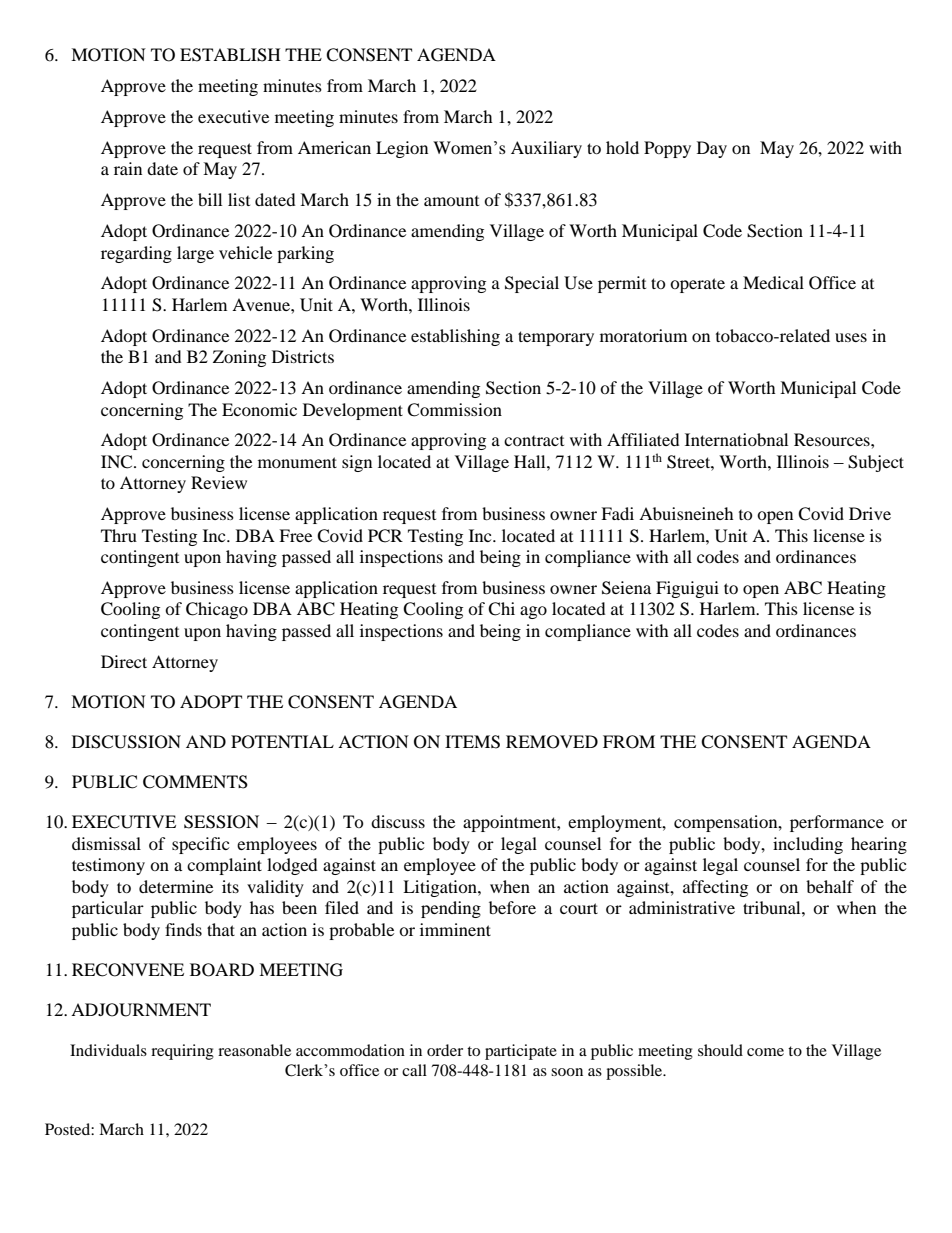 This document has width=952, height=1233. Describe the element at coordinates (451, 201) in the document. I see `amount` at that location.
